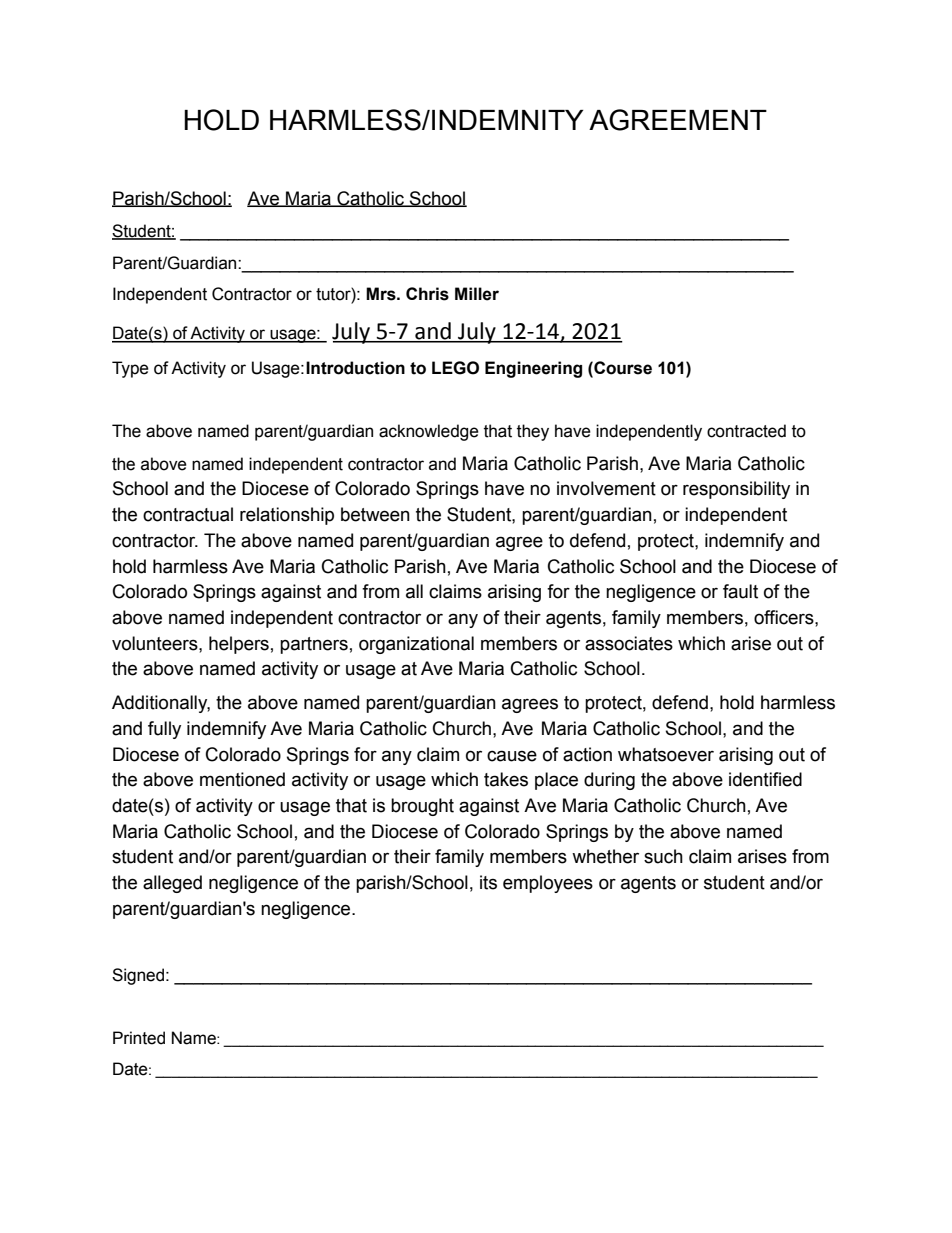 The height and width of the page is (1233, 952). What do you see at coordinates (130, 369) in the page?
I see `Type` at bounding box center [130, 369].
